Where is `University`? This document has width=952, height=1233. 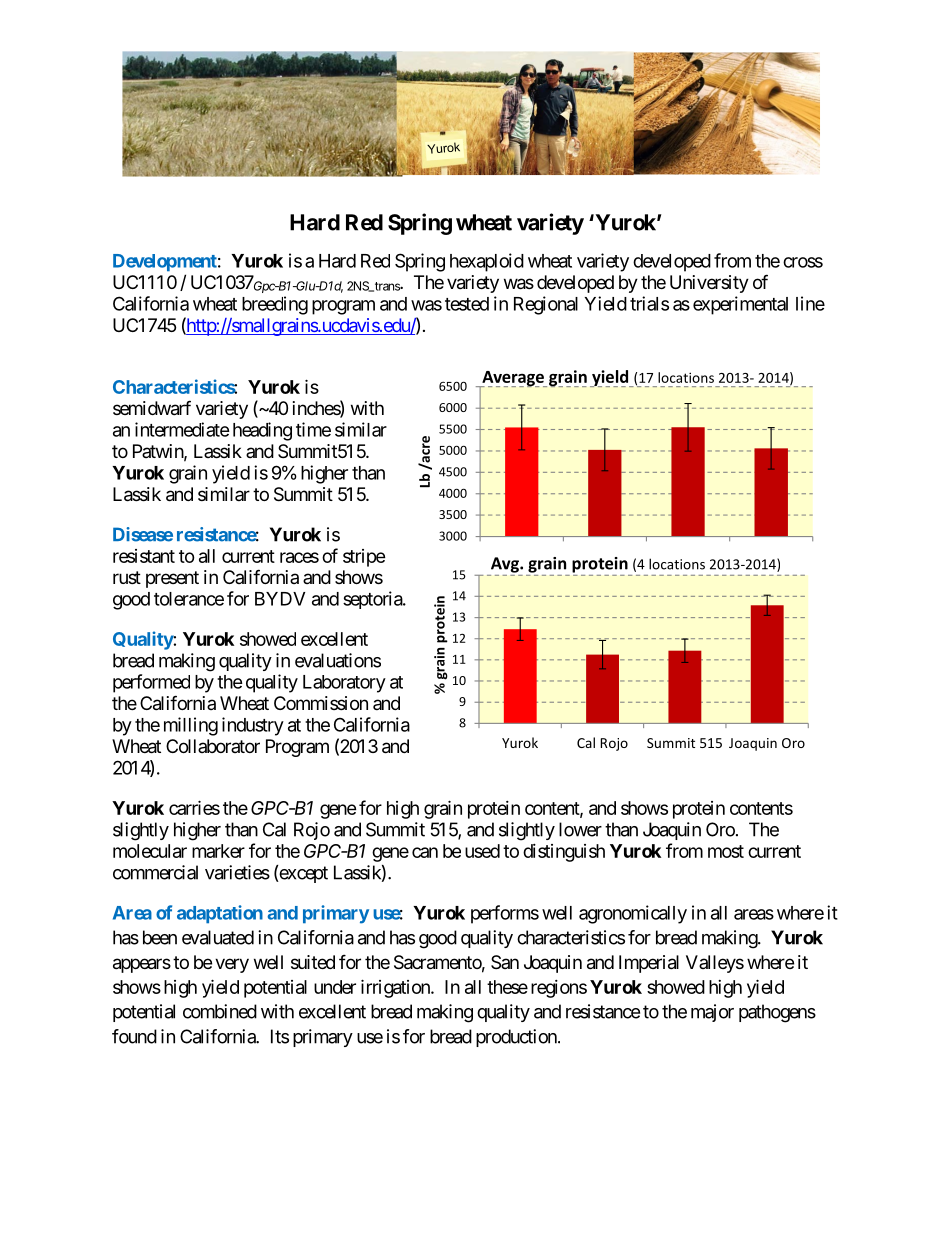
University is located at coordinates (709, 284).
